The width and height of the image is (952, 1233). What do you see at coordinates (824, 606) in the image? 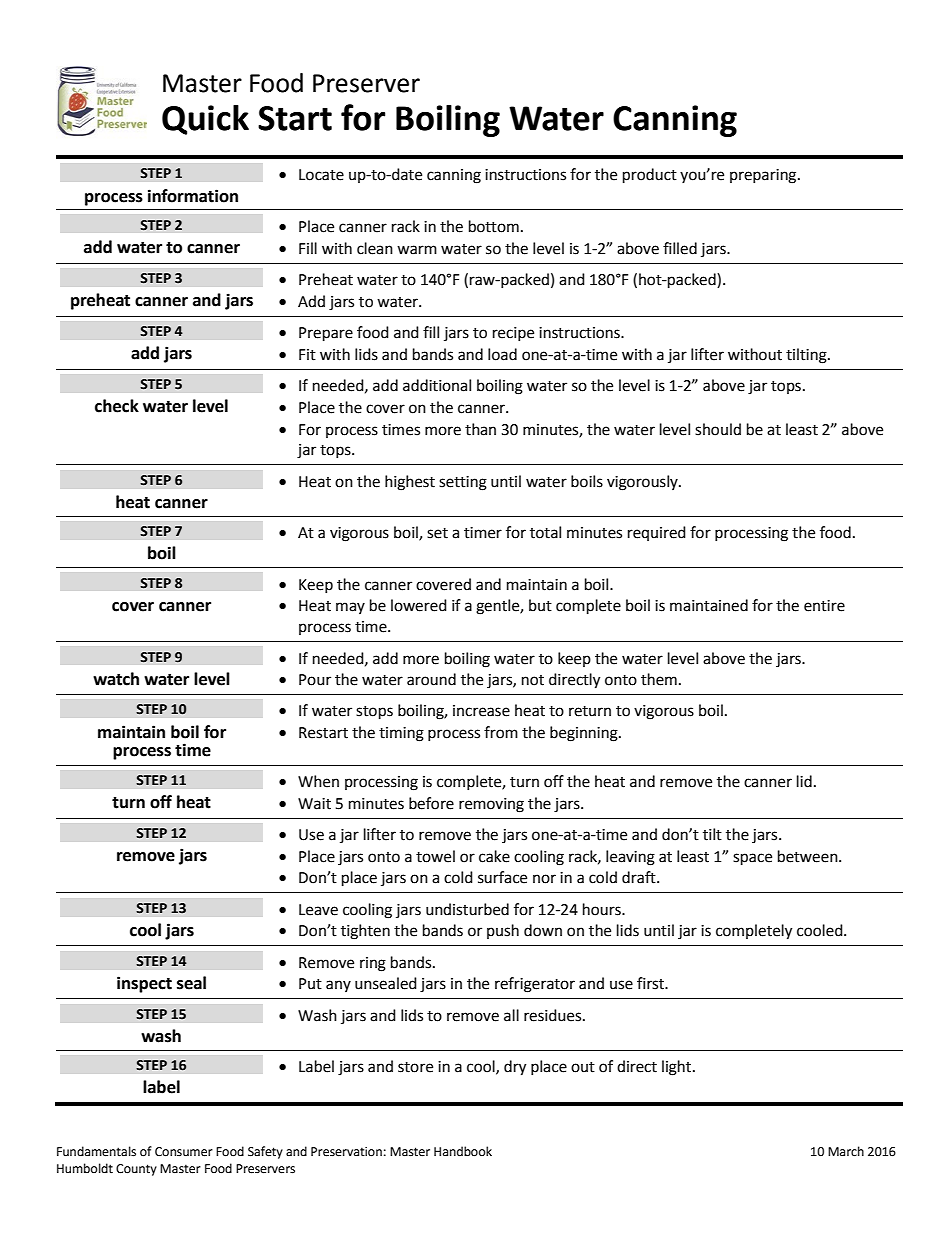
I see `entire` at bounding box center [824, 606].
